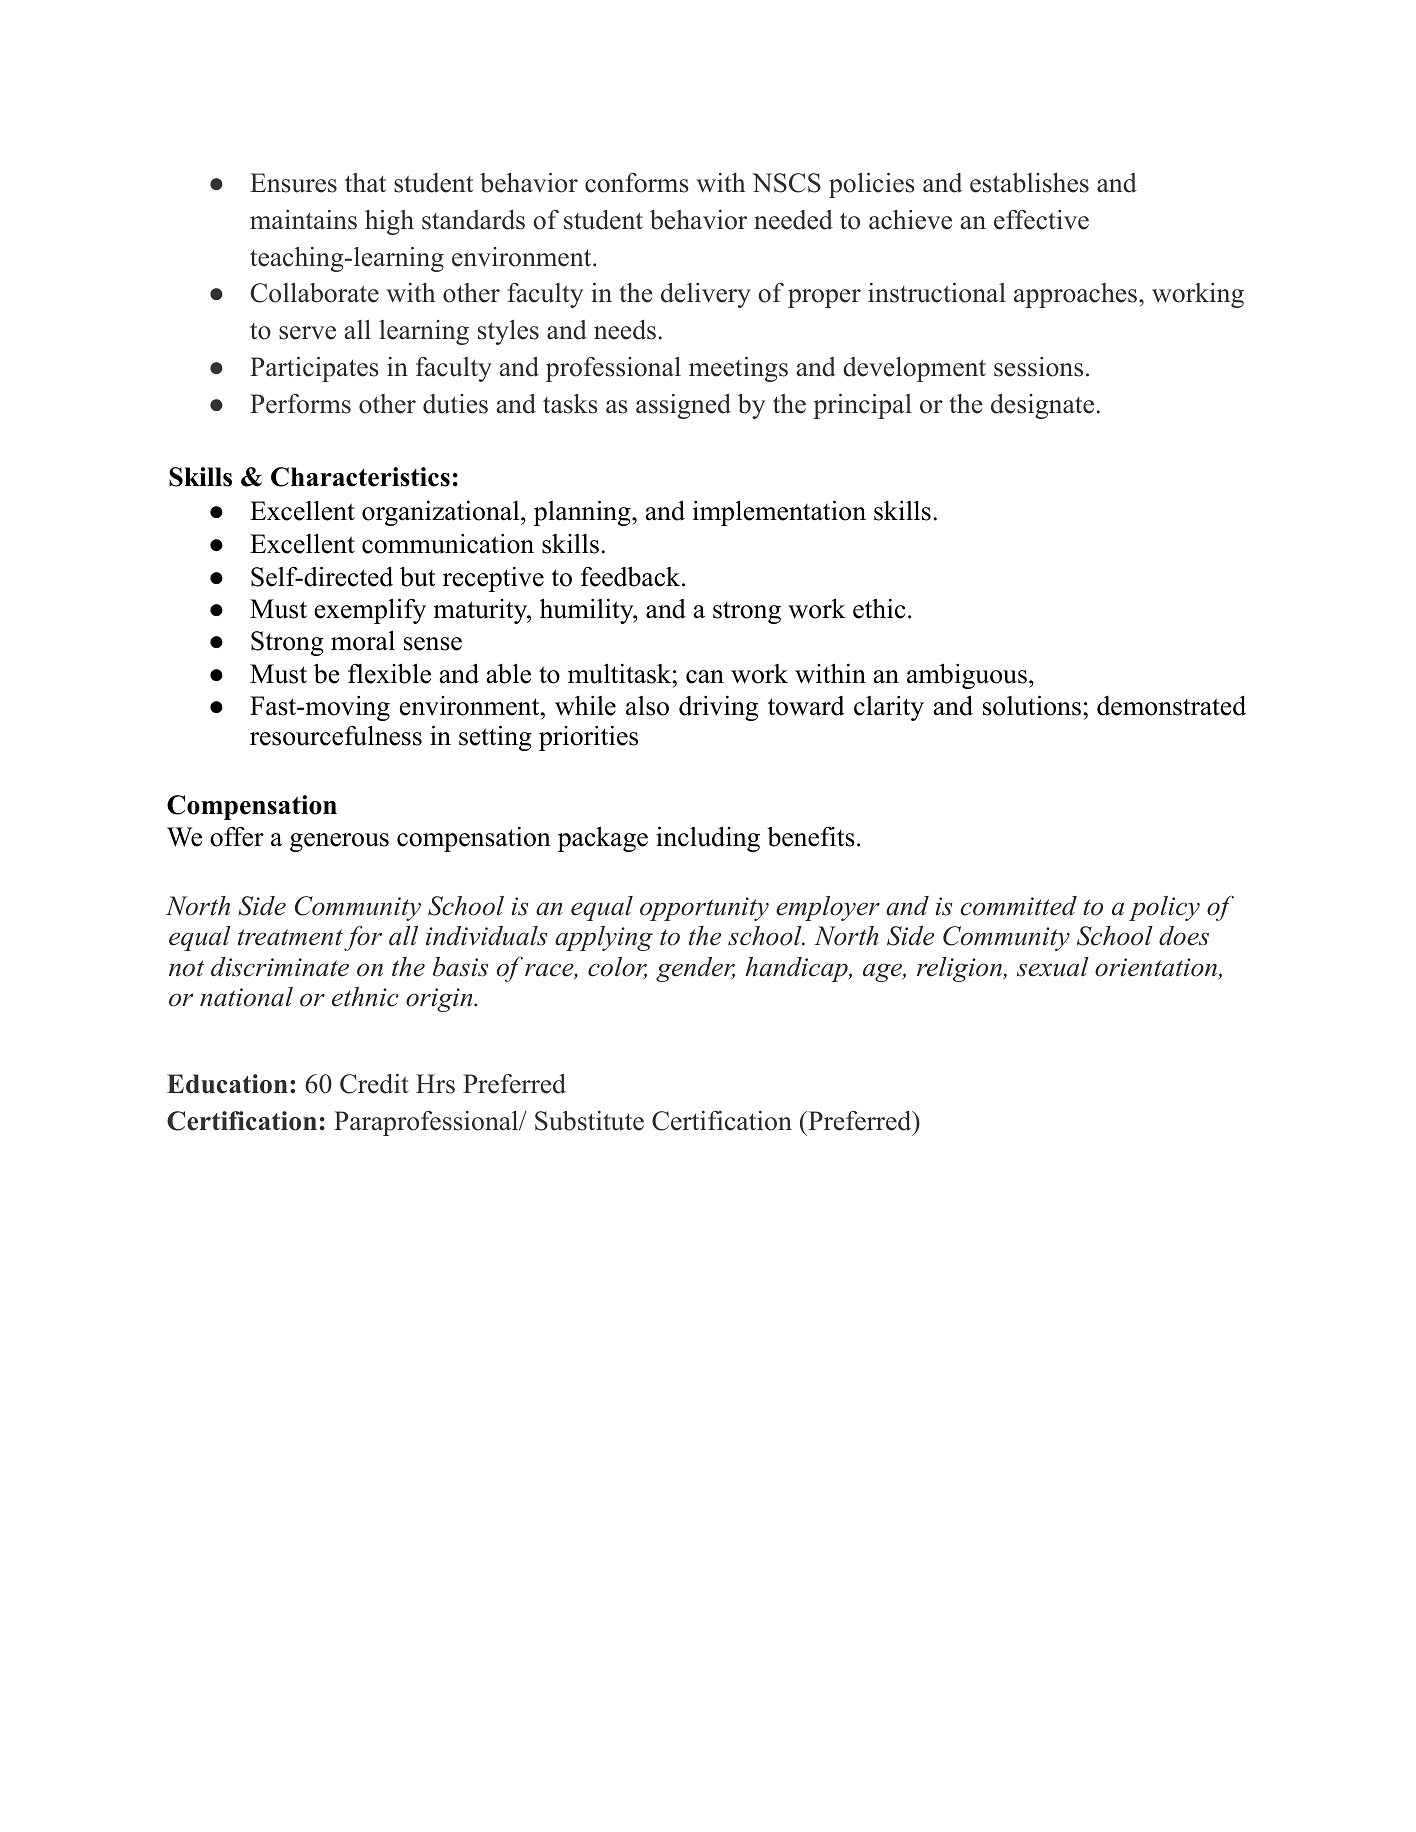 This screenshot has height=1832, width=1416. Describe the element at coordinates (303, 220) in the screenshot. I see `maintains` at that location.
